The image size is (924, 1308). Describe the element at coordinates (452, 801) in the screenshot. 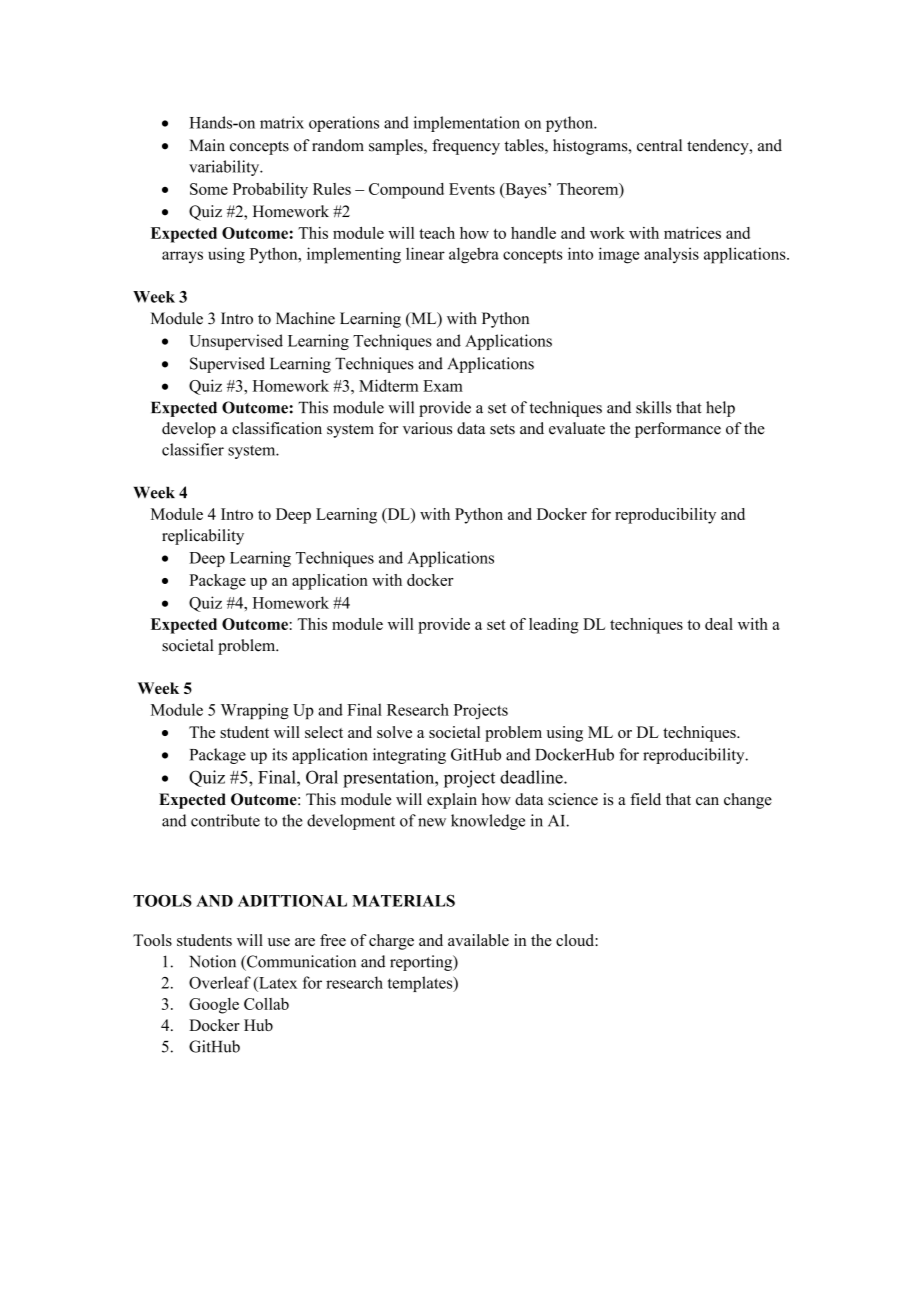

I see `explain` at that location.
